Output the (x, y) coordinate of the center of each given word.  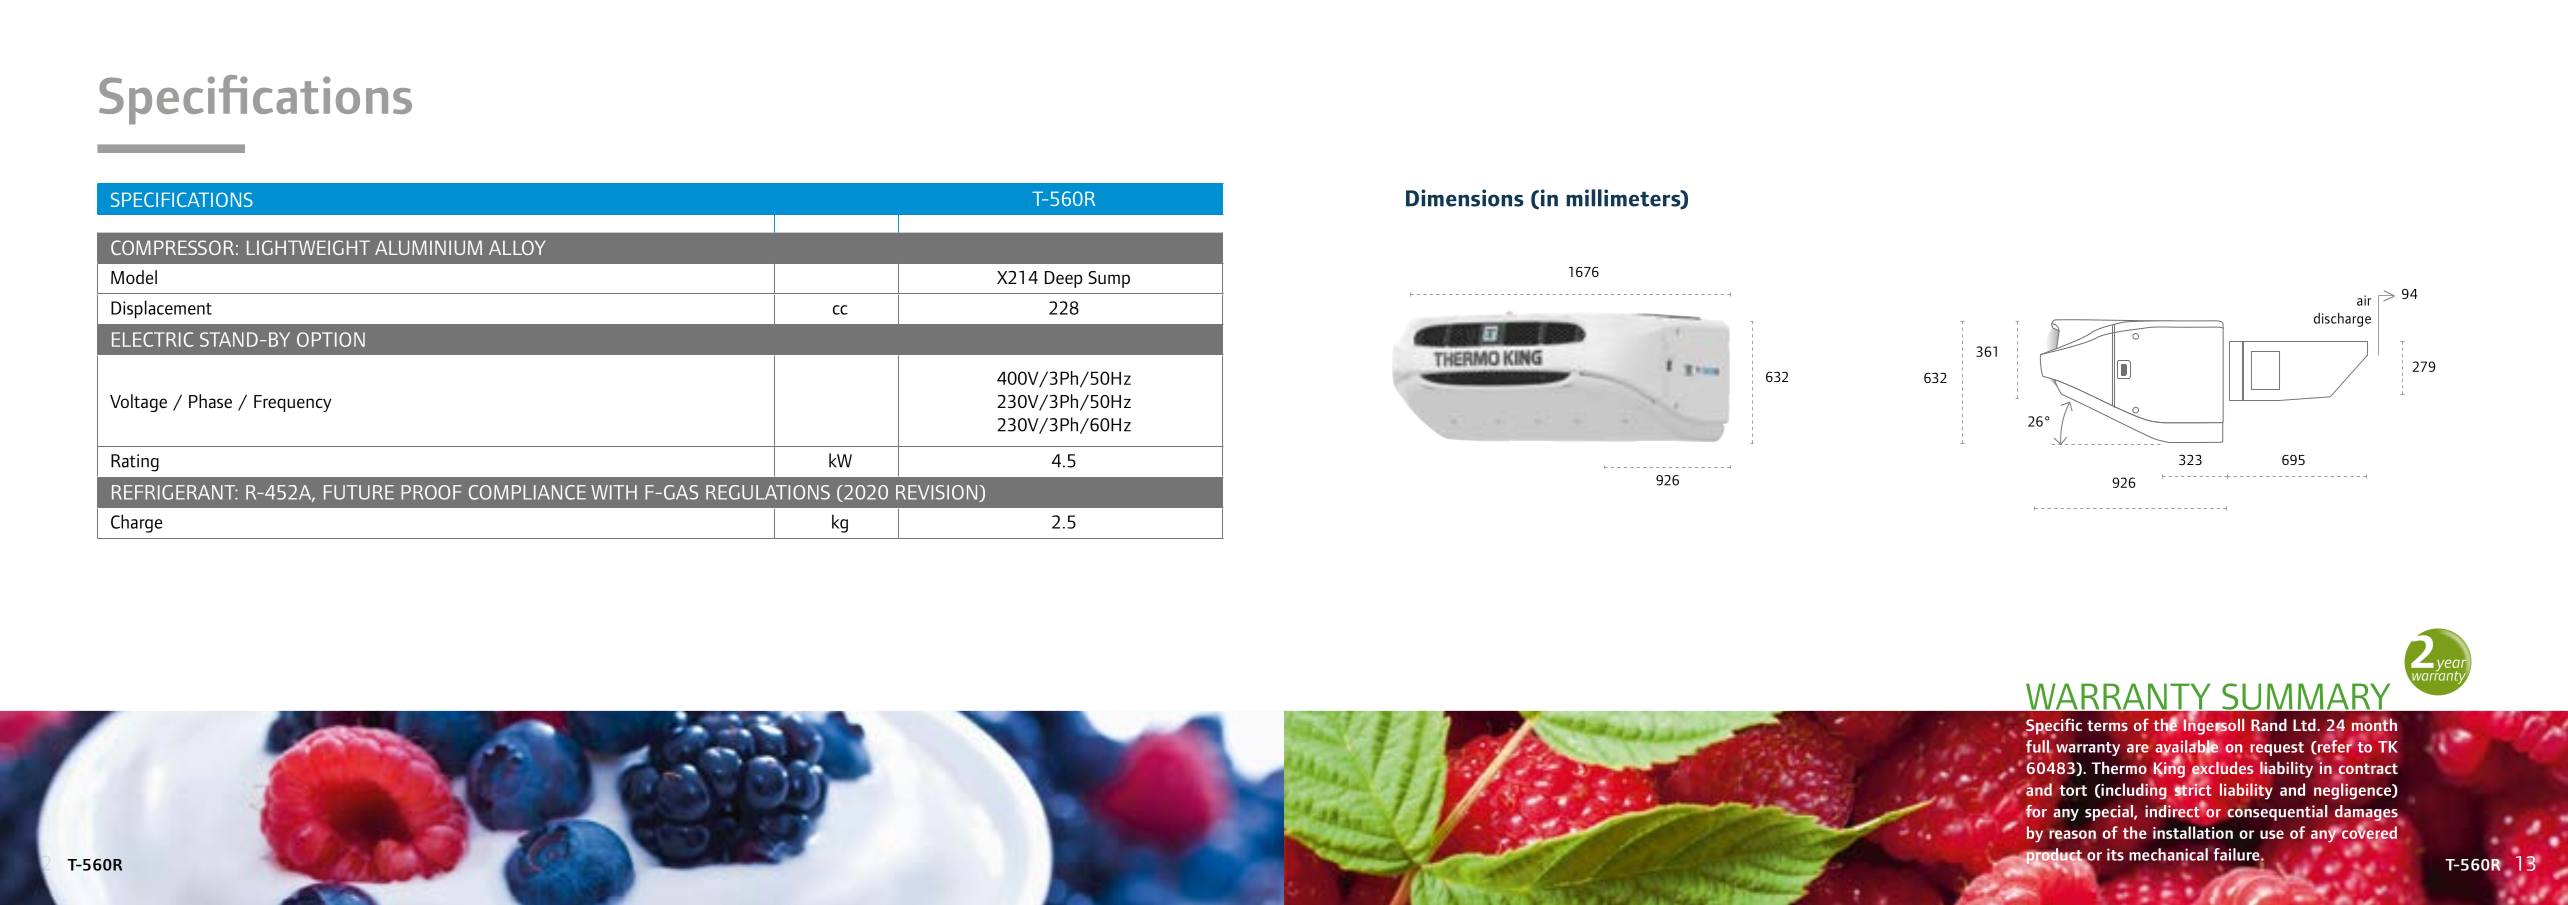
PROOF (431, 492)
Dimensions (1465, 198)
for (2036, 811)
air (2364, 300)
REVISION (938, 493)
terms (2107, 725)
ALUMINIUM (428, 247)
